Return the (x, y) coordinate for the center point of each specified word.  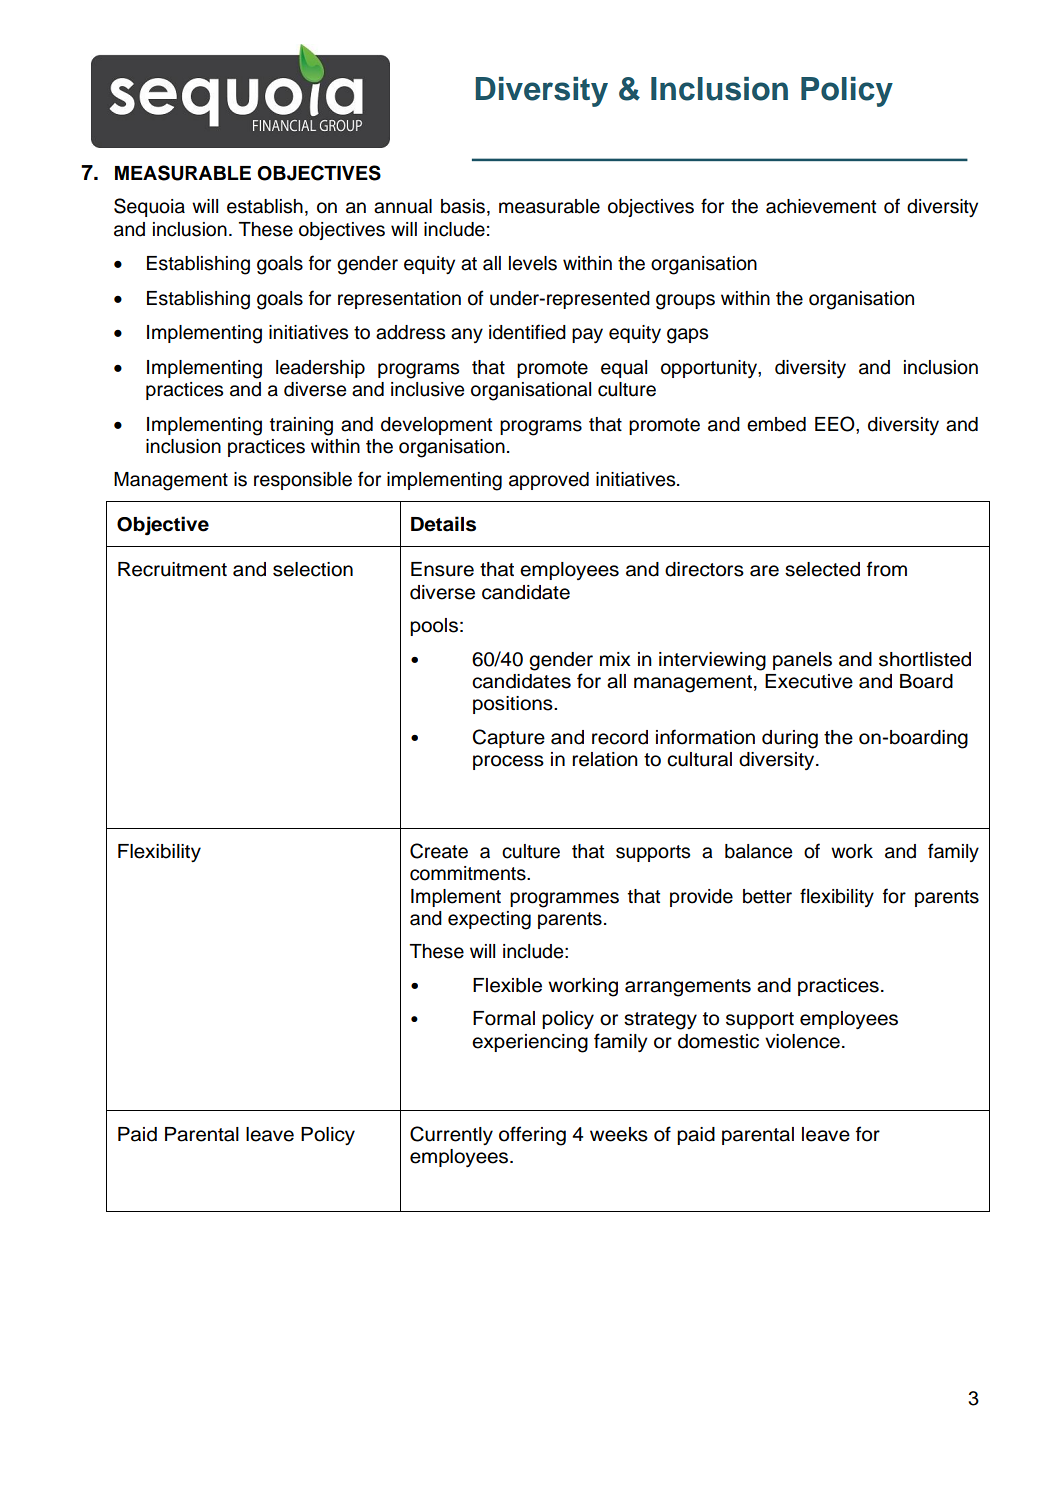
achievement (821, 206)
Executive (809, 681)
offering (532, 1136)
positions (514, 705)
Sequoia (149, 207)
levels (533, 263)
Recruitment (172, 569)
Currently (451, 1135)
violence (802, 1041)
